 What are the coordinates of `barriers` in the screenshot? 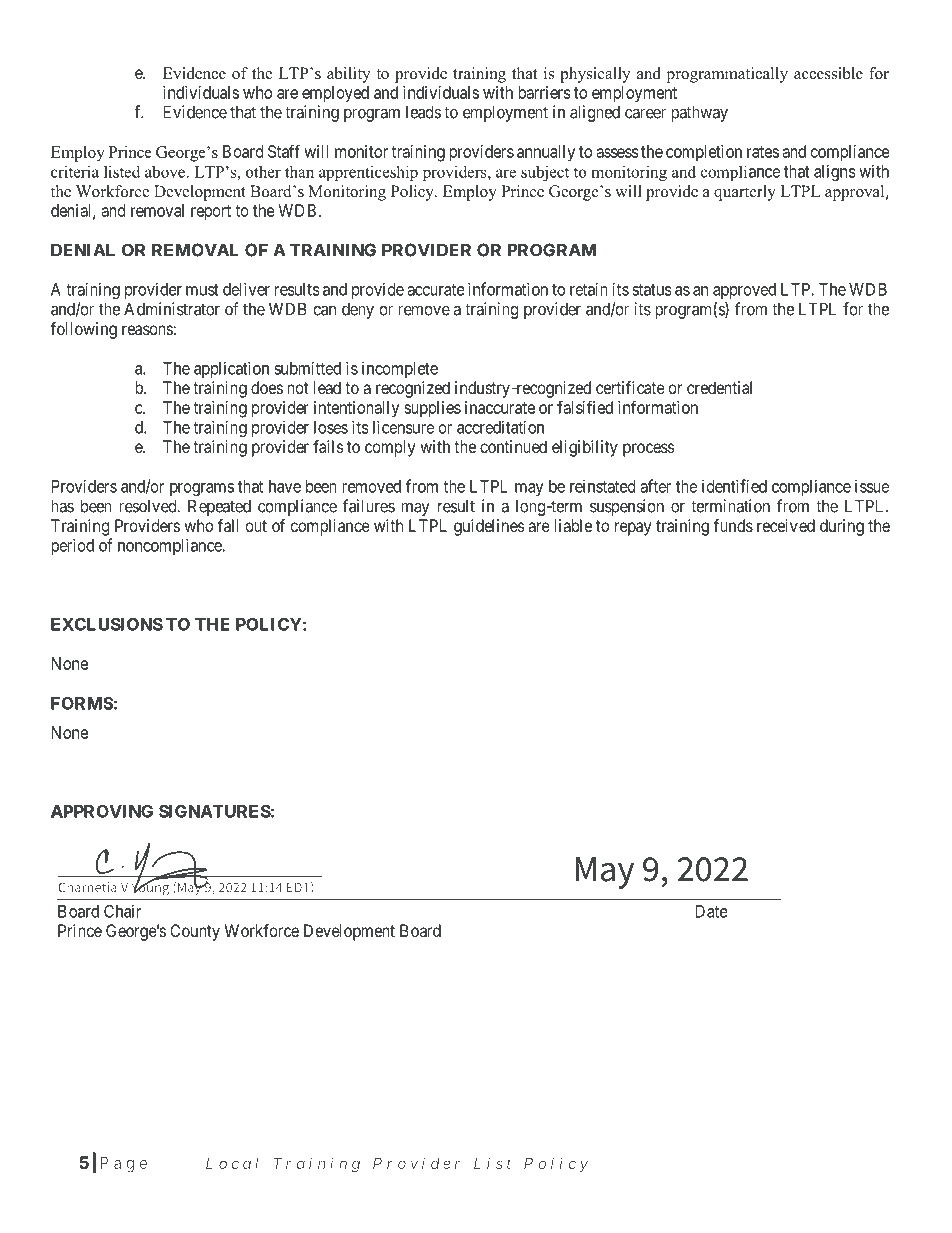 It's located at (544, 92).
